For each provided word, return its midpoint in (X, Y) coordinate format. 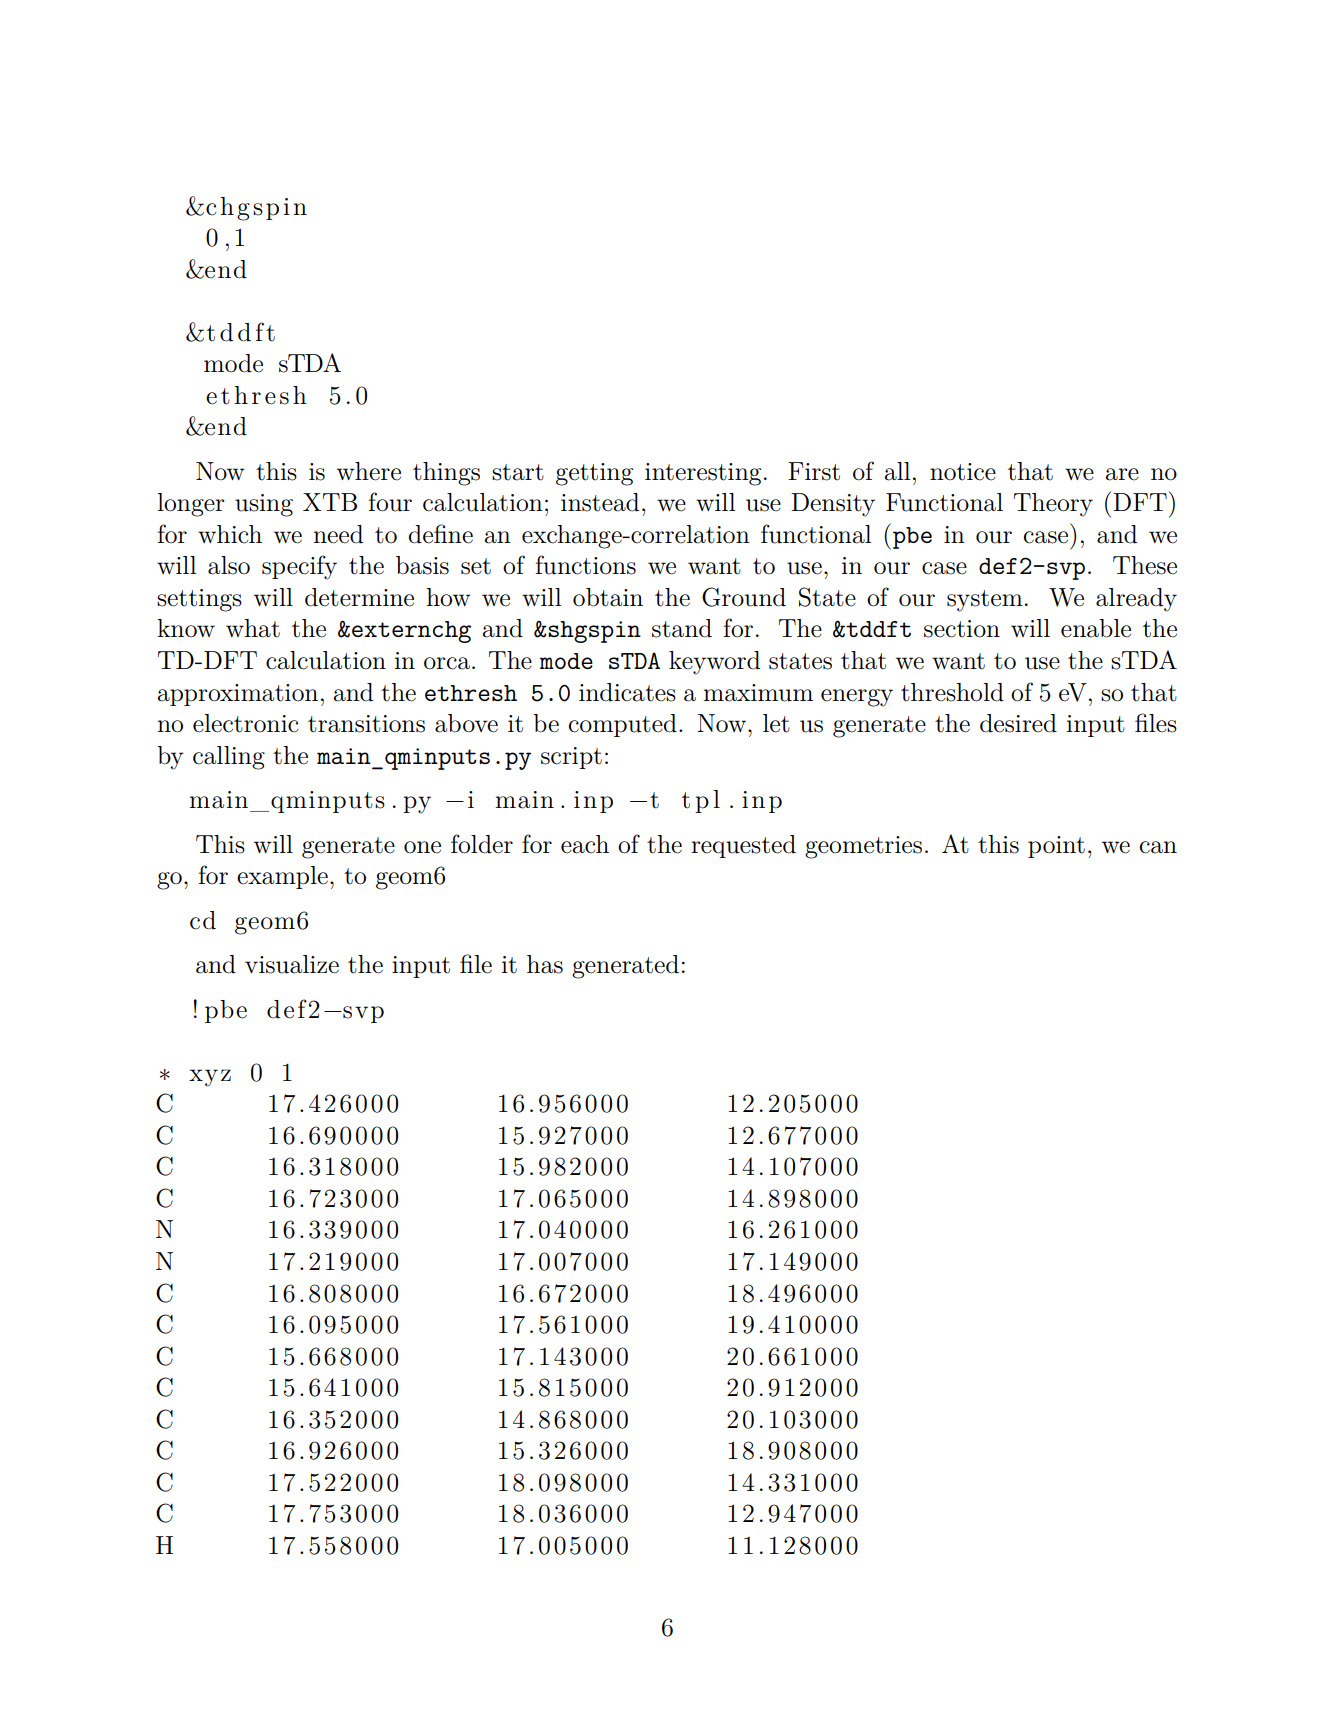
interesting (703, 474)
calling (229, 758)
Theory (1053, 505)
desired (1018, 723)
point (1056, 847)
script (571, 758)
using (264, 505)
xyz (210, 1078)
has (545, 964)
